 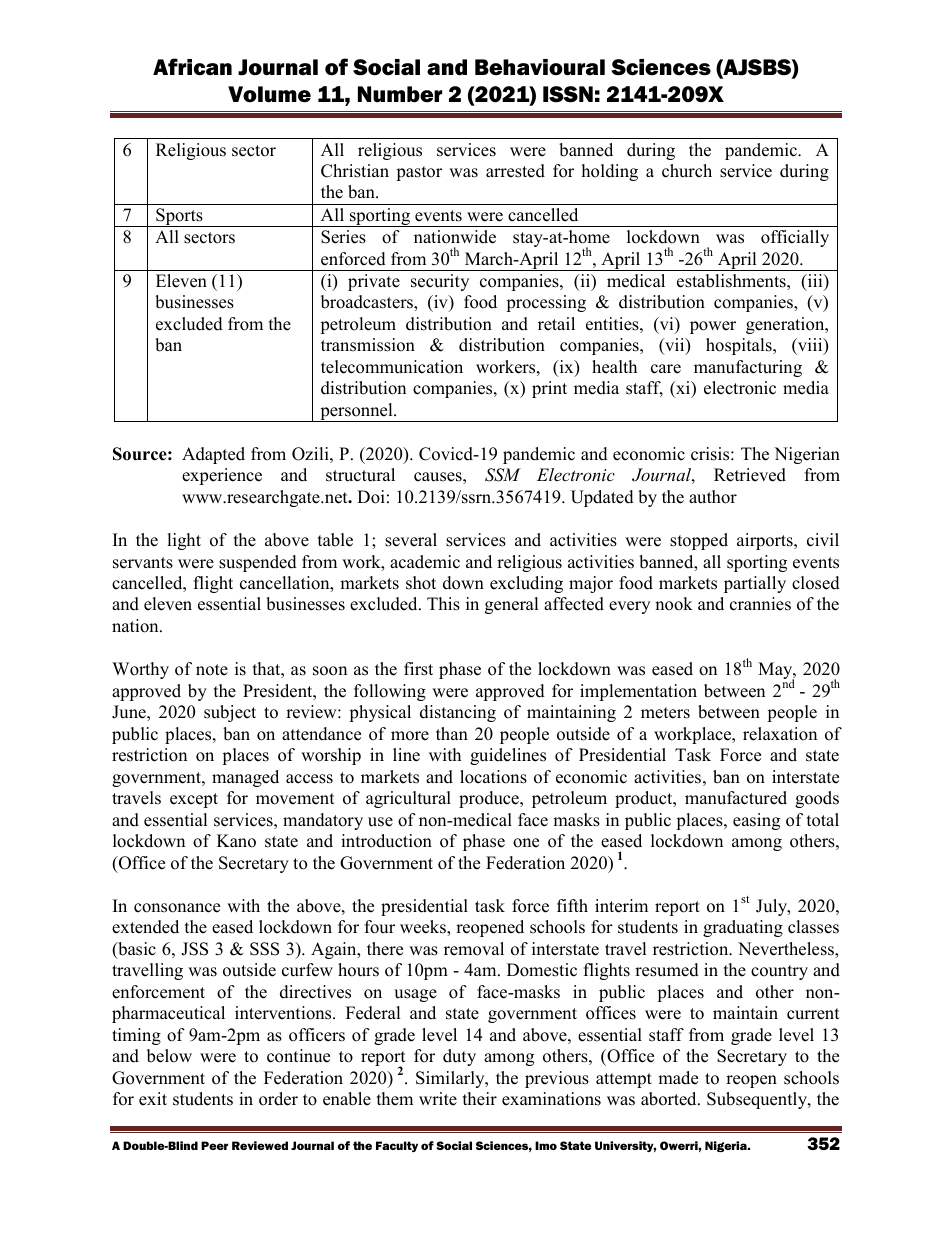 What do you see at coordinates (736, 798) in the document?
I see `manufactured` at bounding box center [736, 798].
